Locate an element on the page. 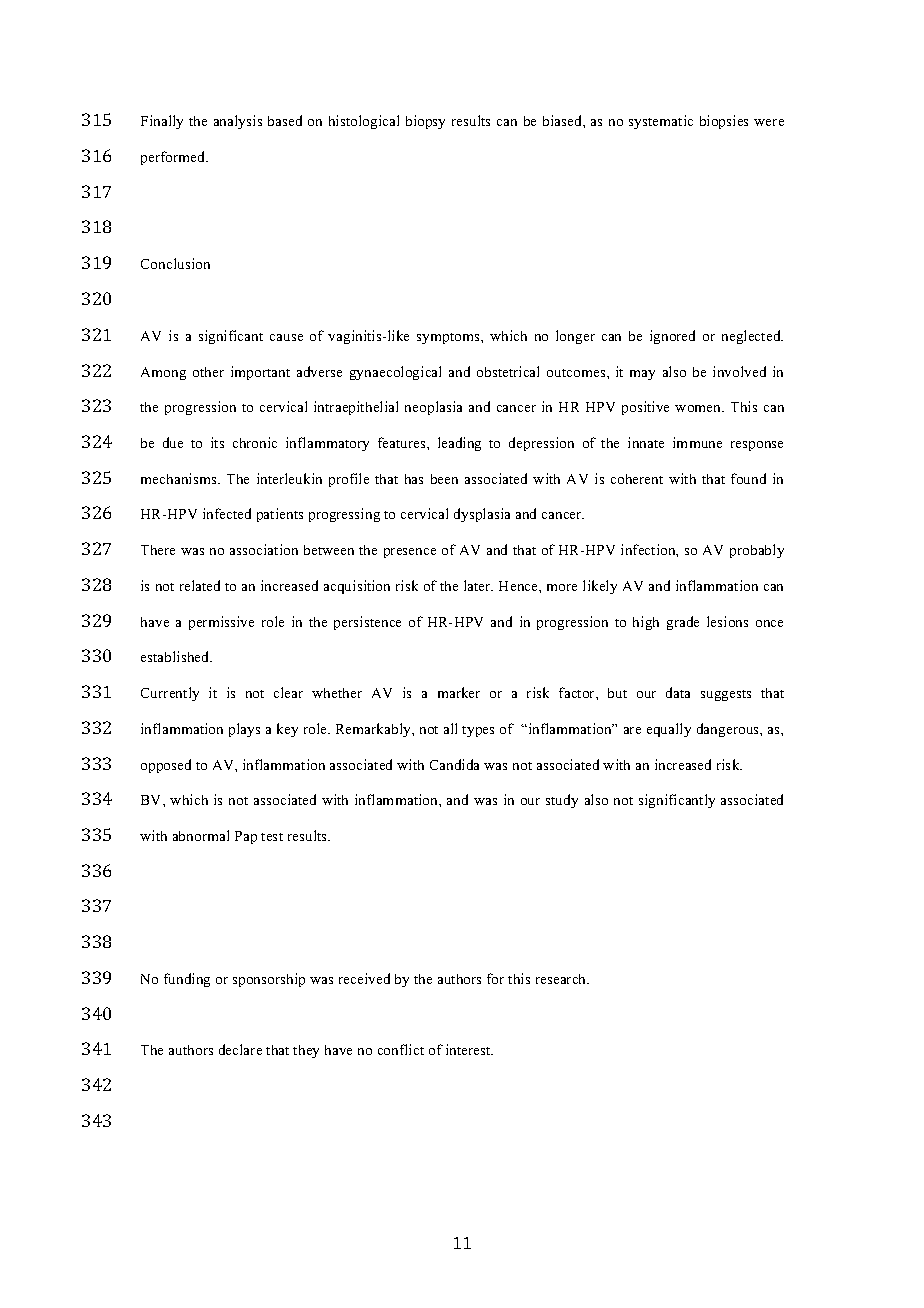 The image size is (924, 1308). interest is located at coordinates (469, 1049).
